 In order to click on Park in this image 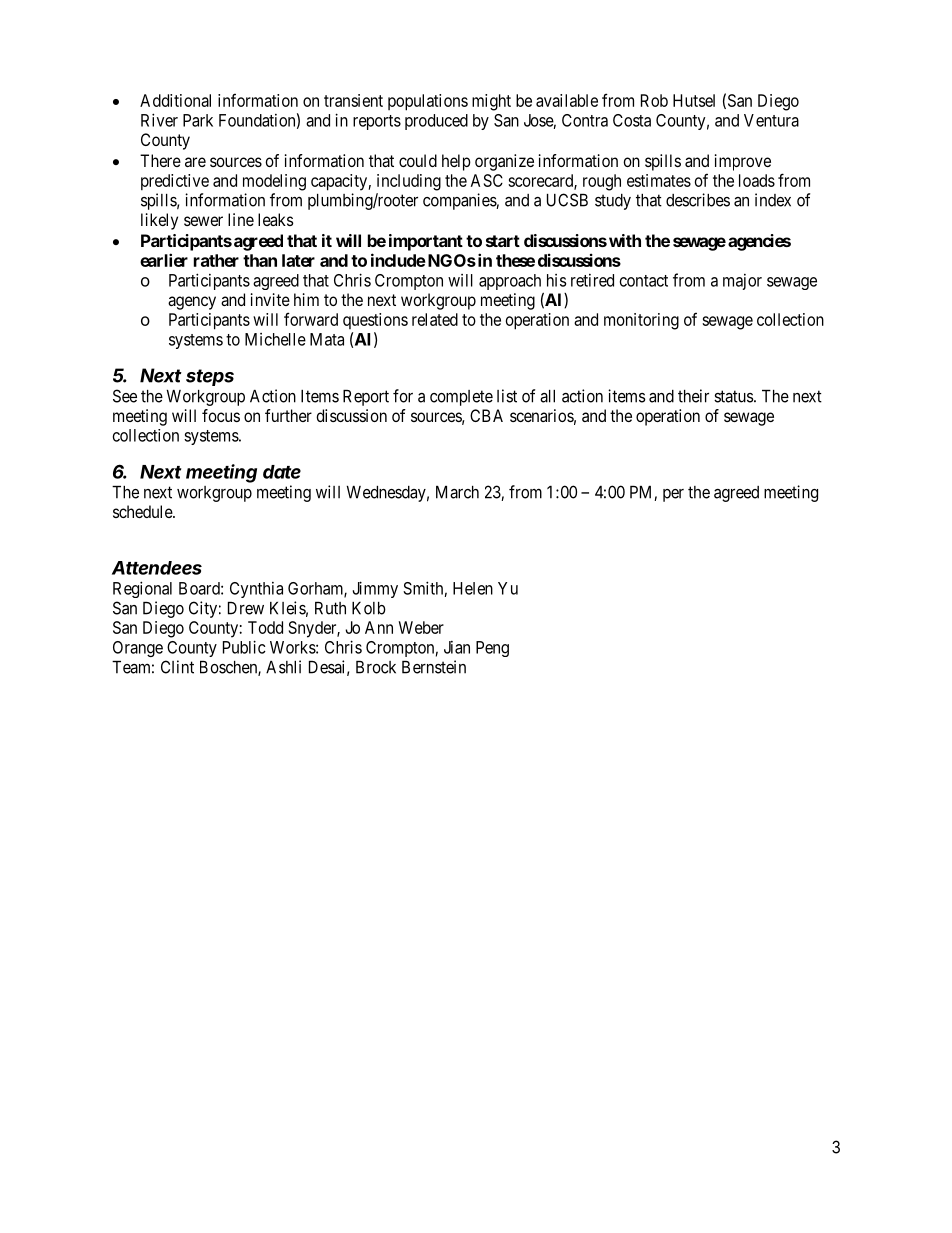, I will do `click(198, 120)`.
